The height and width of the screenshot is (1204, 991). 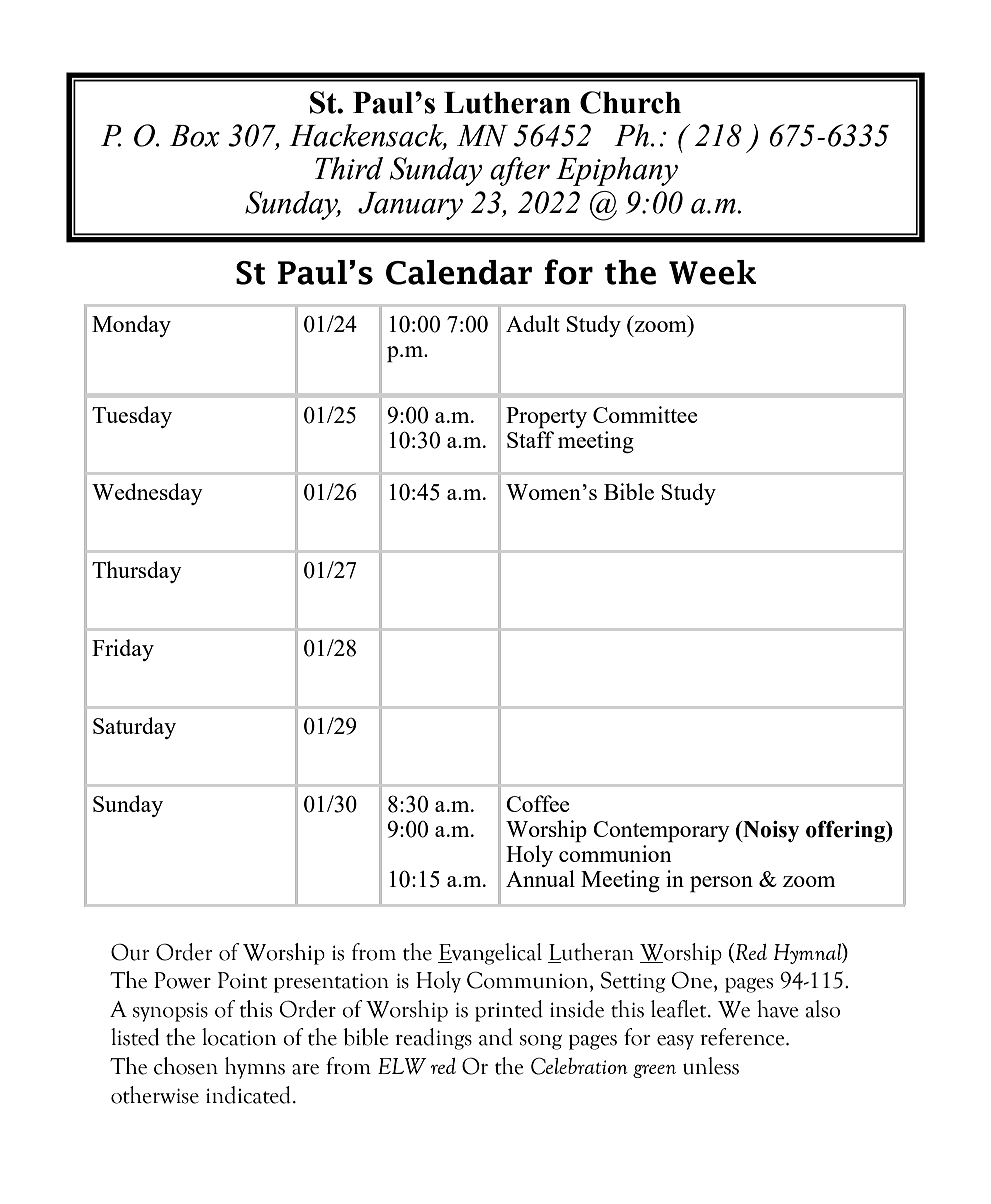 What do you see at coordinates (530, 439) in the screenshot?
I see `Staff` at bounding box center [530, 439].
